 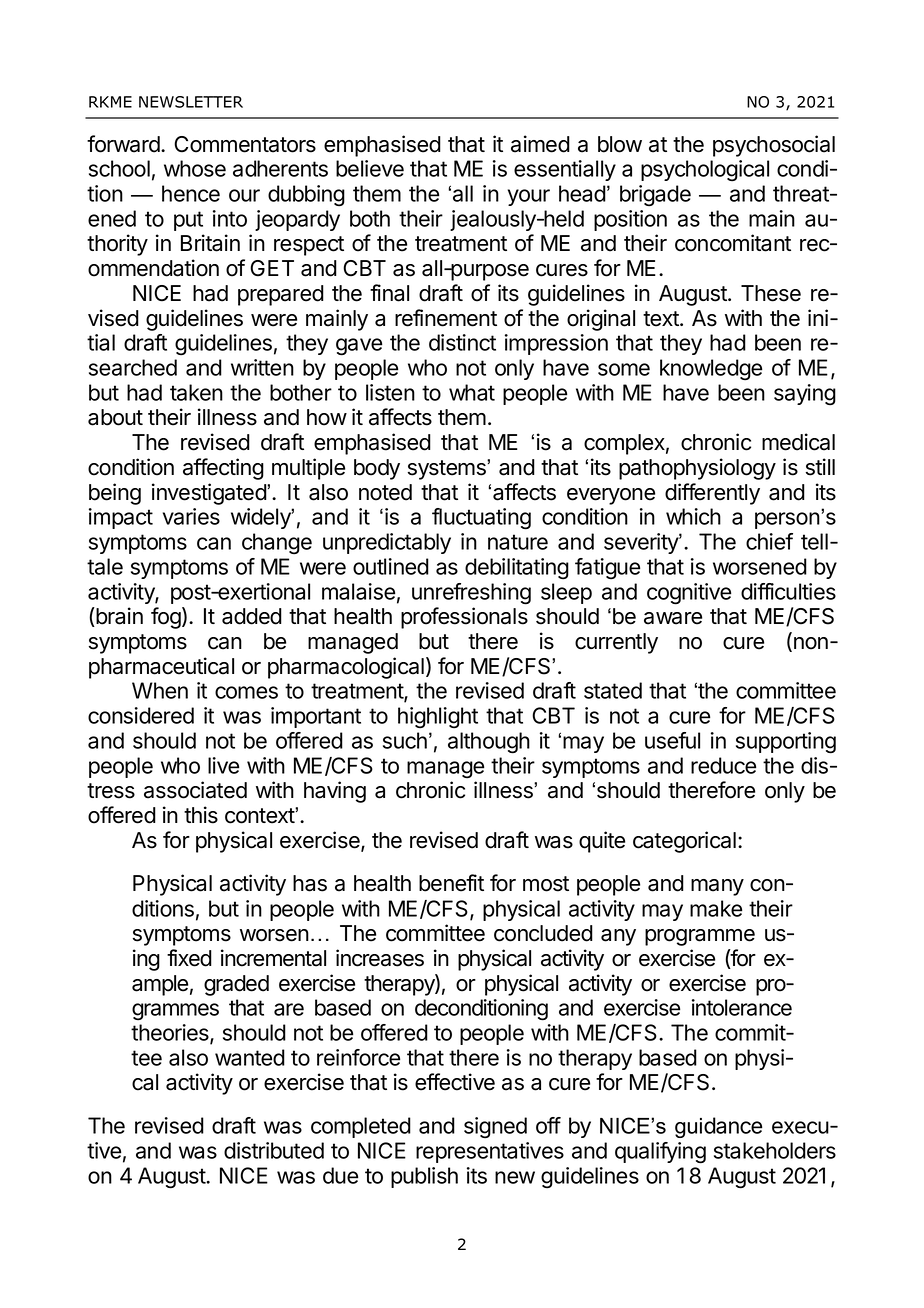 I want to click on distributed, so click(x=274, y=1150).
